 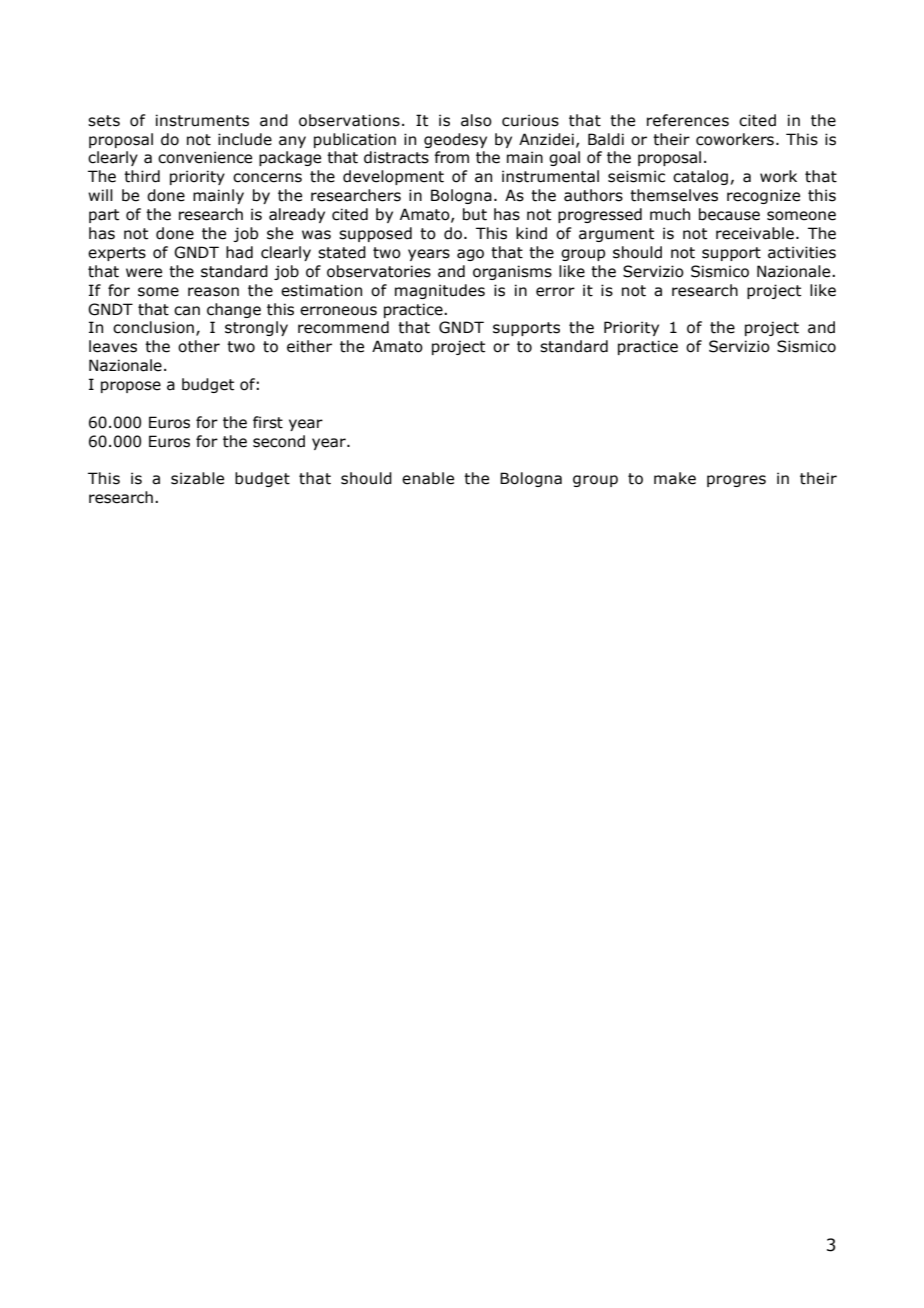 I want to click on error, so click(x=555, y=292).
